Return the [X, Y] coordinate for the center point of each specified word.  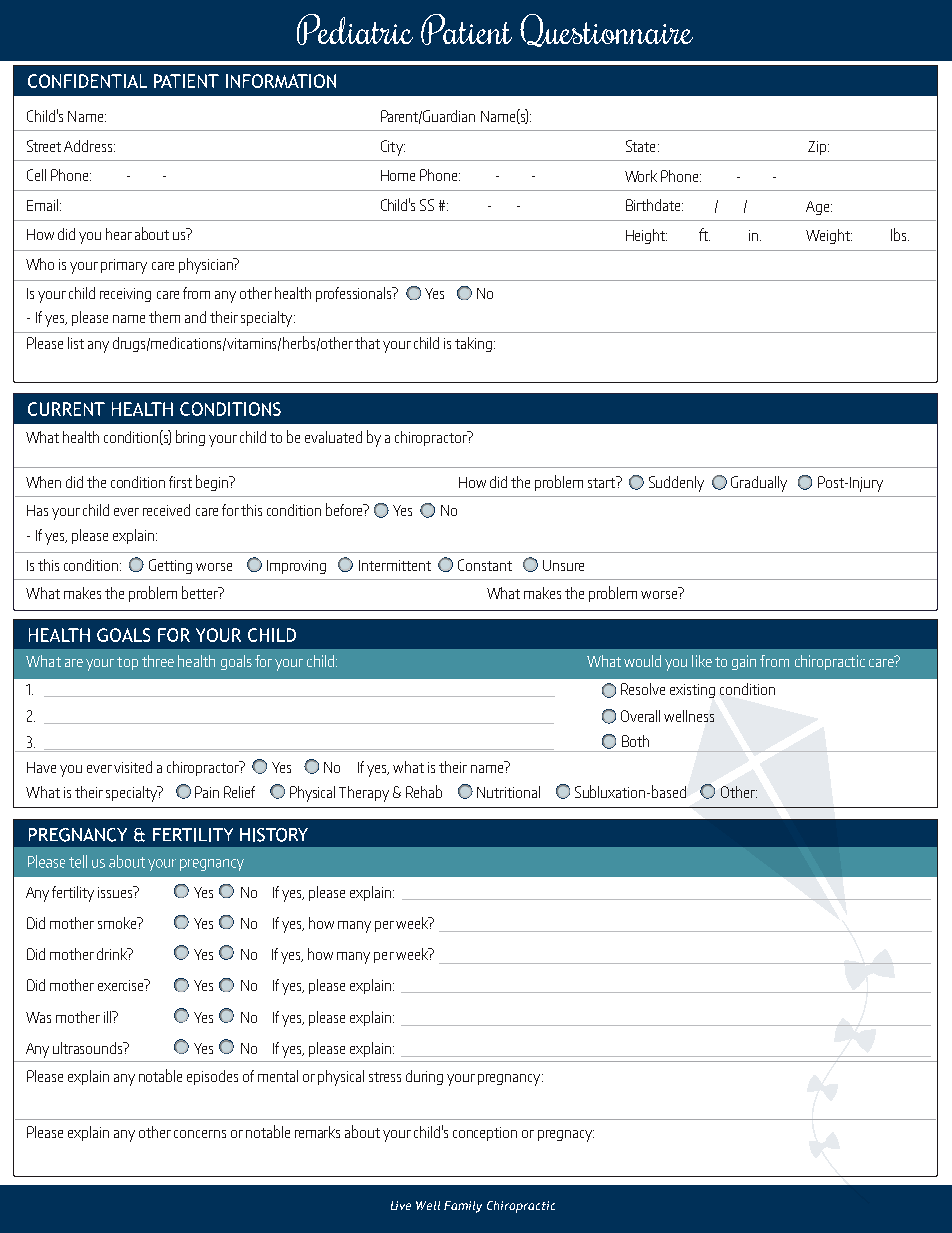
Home [398, 175]
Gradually [759, 484]
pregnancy [510, 1080]
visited [133, 767]
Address [88, 146]
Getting [170, 566]
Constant [485, 565]
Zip [817, 148]
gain [744, 662]
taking [475, 344]
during [424, 1077]
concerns [200, 1134]
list [76, 343]
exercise [122, 985]
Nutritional [508, 792]
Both [635, 741]
